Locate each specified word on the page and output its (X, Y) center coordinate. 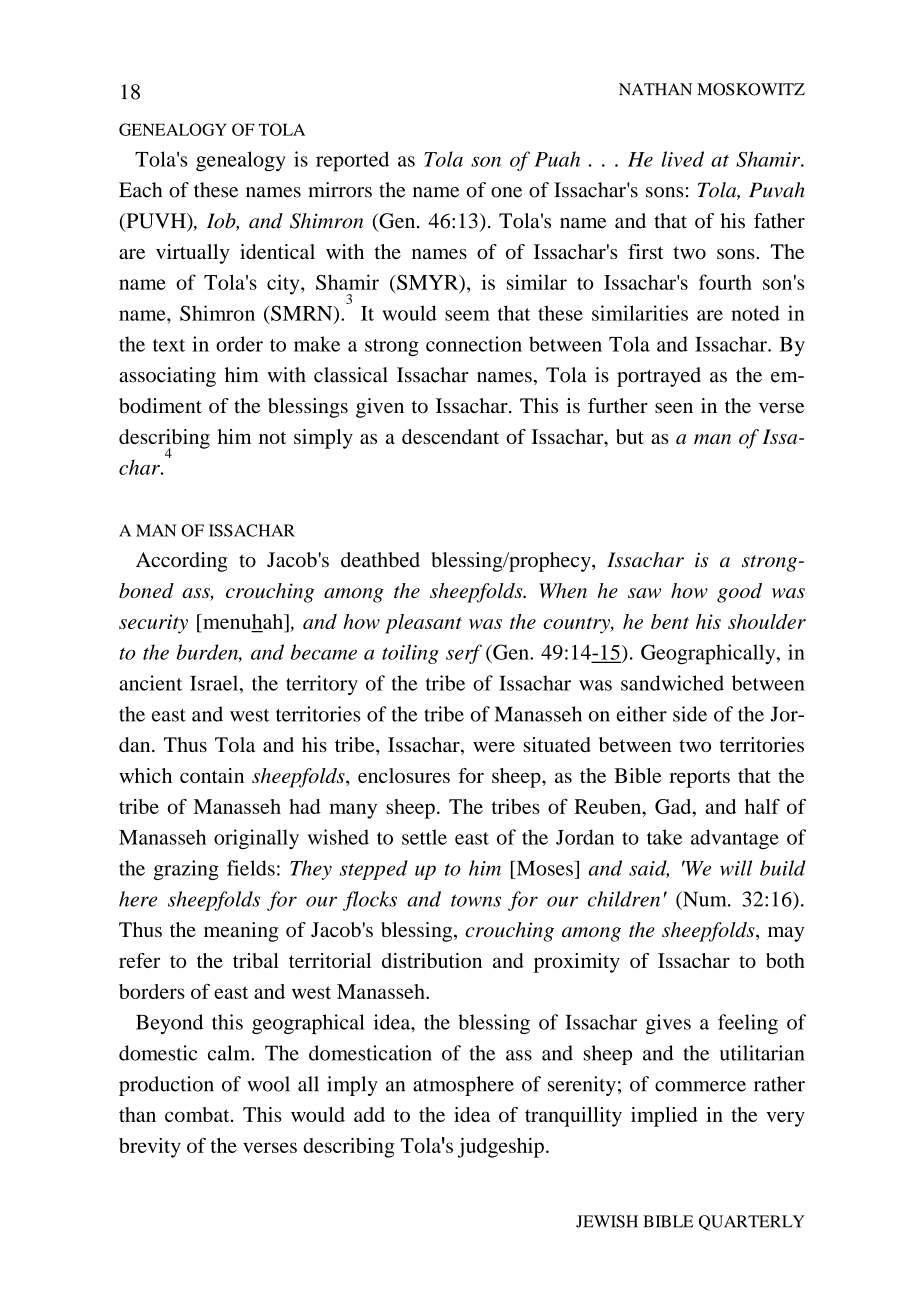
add (369, 1114)
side (690, 714)
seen (674, 408)
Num (705, 899)
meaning (241, 932)
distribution (432, 960)
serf (464, 654)
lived (683, 159)
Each (140, 190)
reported (352, 161)
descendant (450, 436)
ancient (150, 683)
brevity (150, 1148)
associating (167, 377)
